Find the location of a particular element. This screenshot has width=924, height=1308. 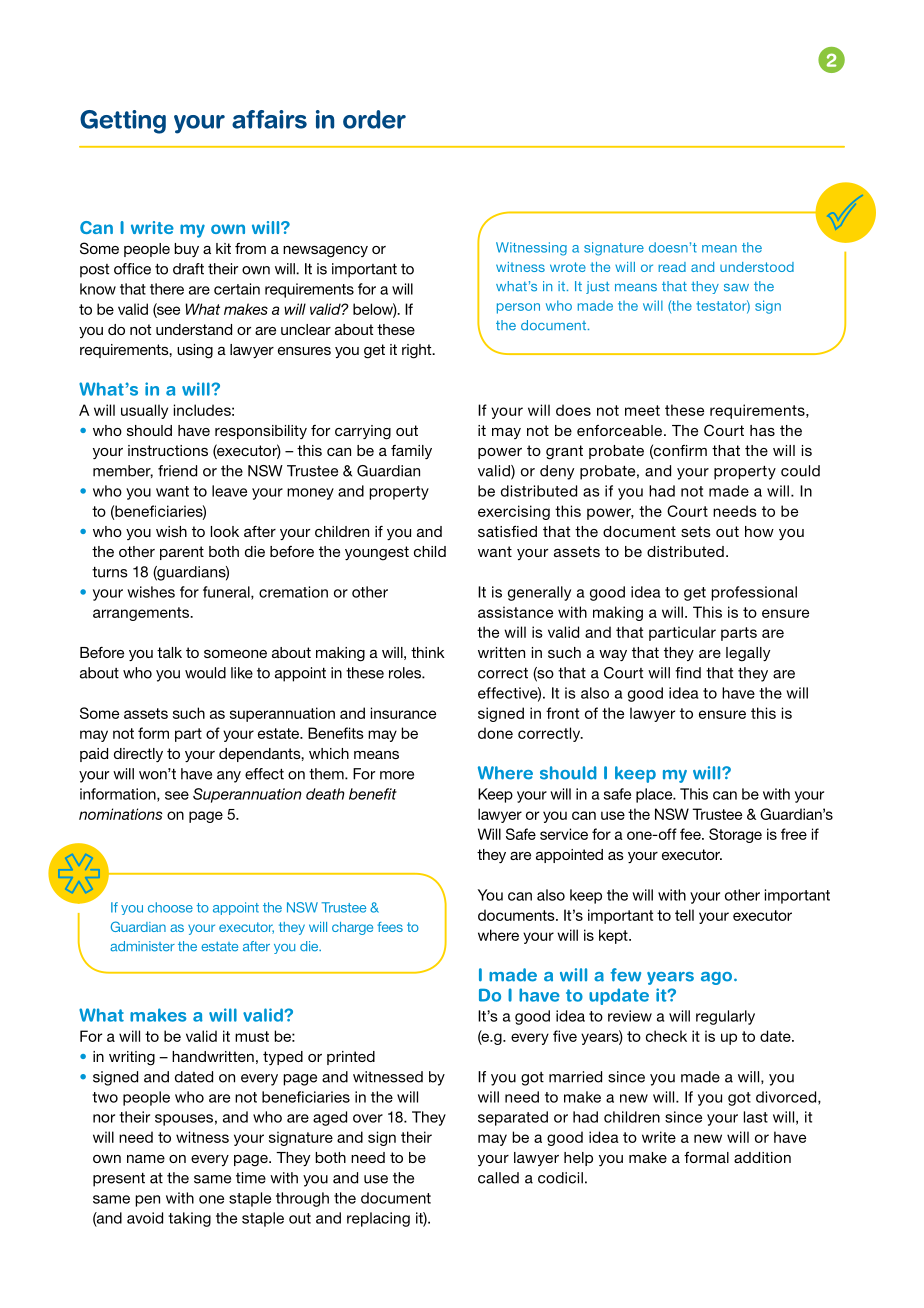

talk is located at coordinates (169, 652).
